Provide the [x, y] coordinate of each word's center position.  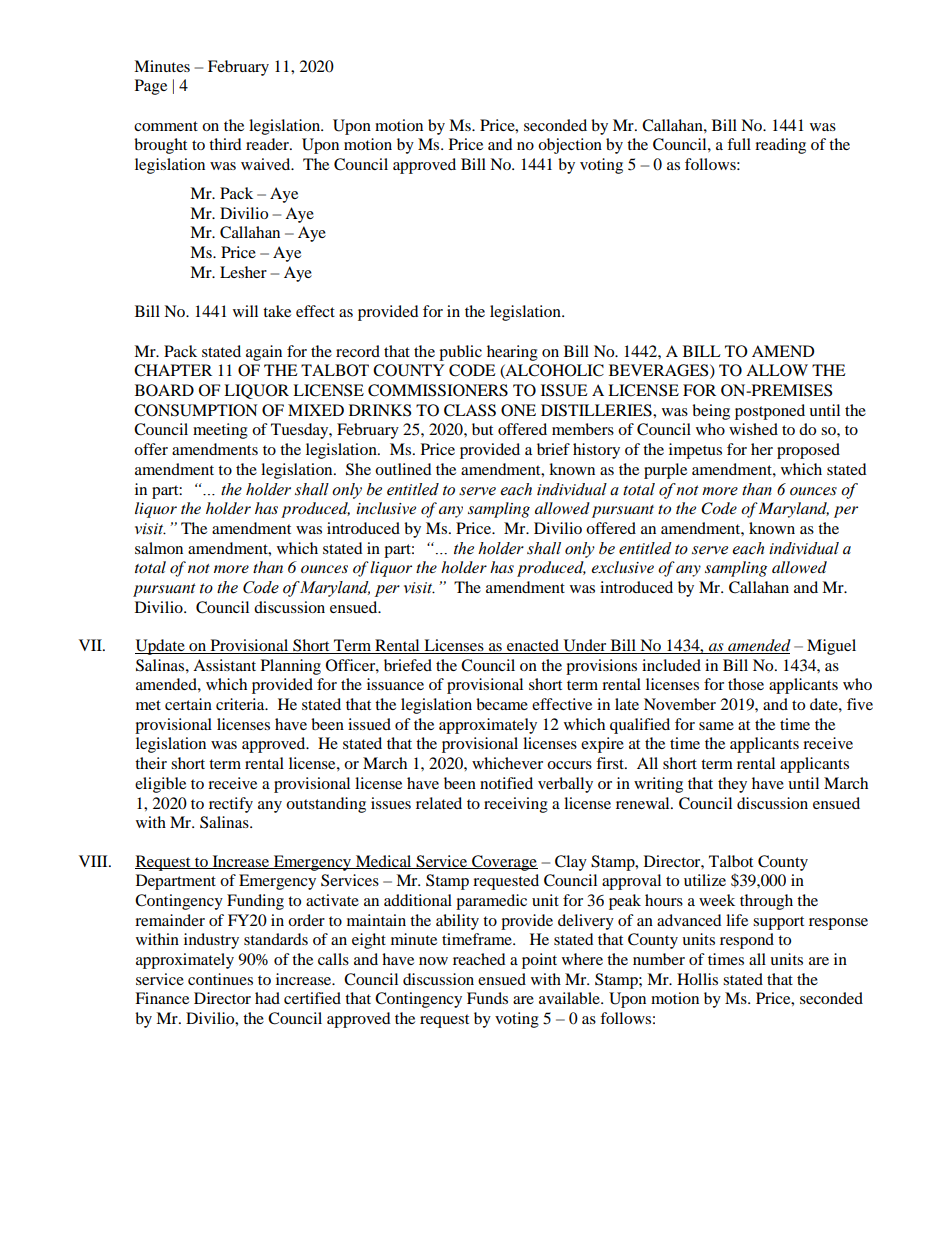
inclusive [386, 508]
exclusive [622, 567]
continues [220, 979]
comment [166, 126]
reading [780, 146]
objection [570, 146]
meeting [220, 431]
